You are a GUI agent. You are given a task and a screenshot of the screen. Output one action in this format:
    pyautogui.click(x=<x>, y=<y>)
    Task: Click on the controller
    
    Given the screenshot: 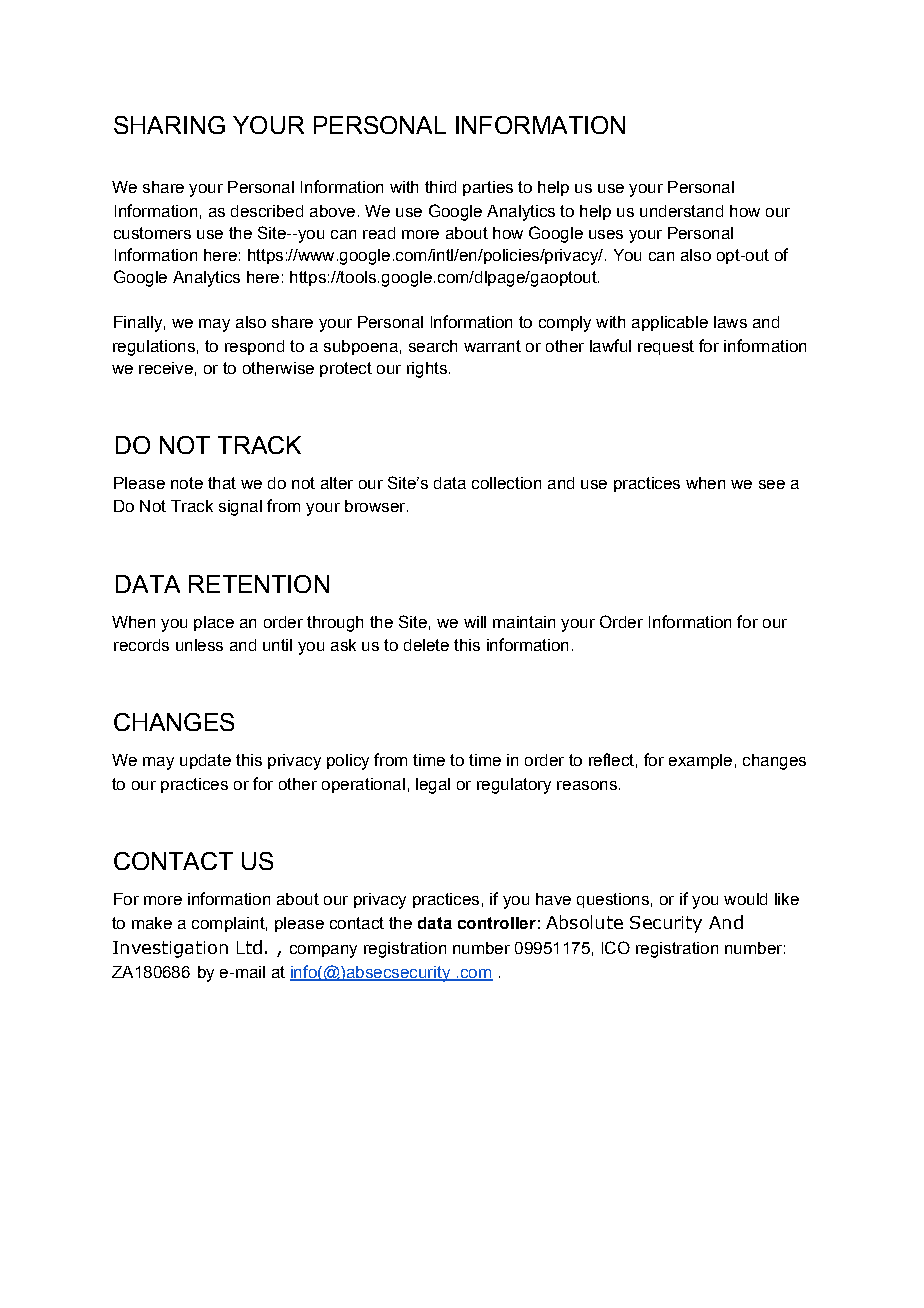 What is the action you would take?
    pyautogui.click(x=497, y=923)
